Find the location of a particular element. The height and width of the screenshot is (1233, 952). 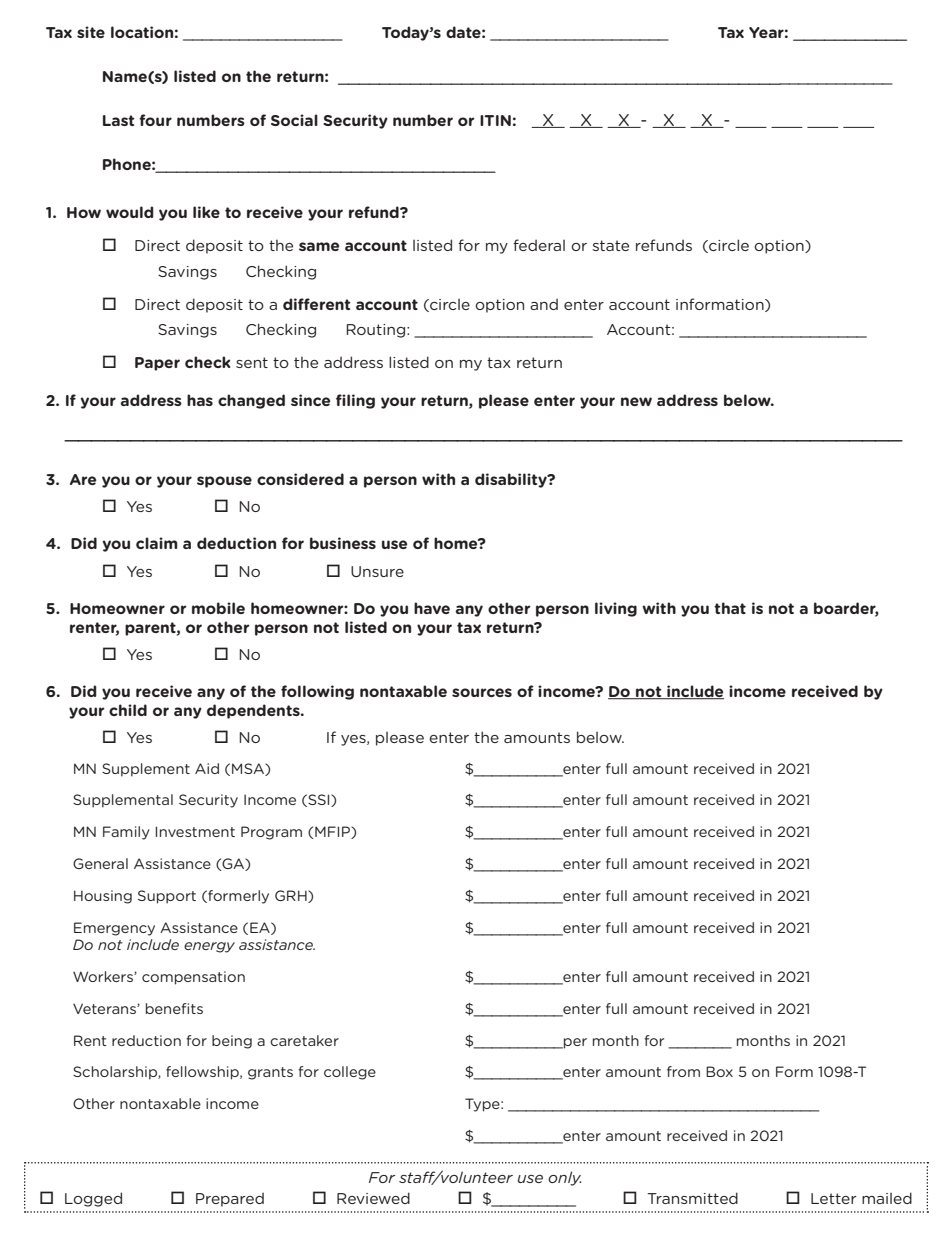

have is located at coordinates (432, 608).
